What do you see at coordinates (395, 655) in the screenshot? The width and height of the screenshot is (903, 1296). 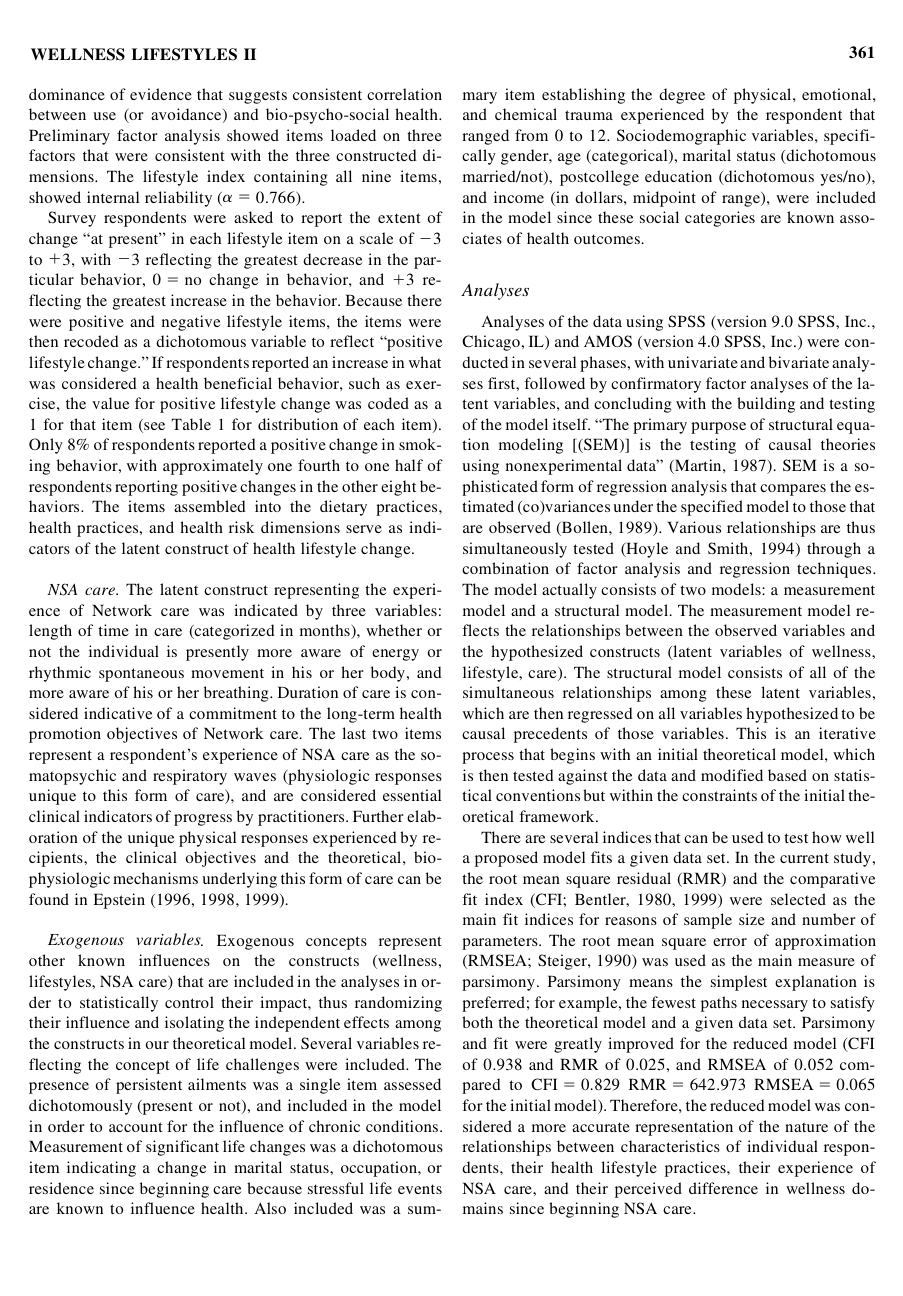 I see `energy` at bounding box center [395, 655].
